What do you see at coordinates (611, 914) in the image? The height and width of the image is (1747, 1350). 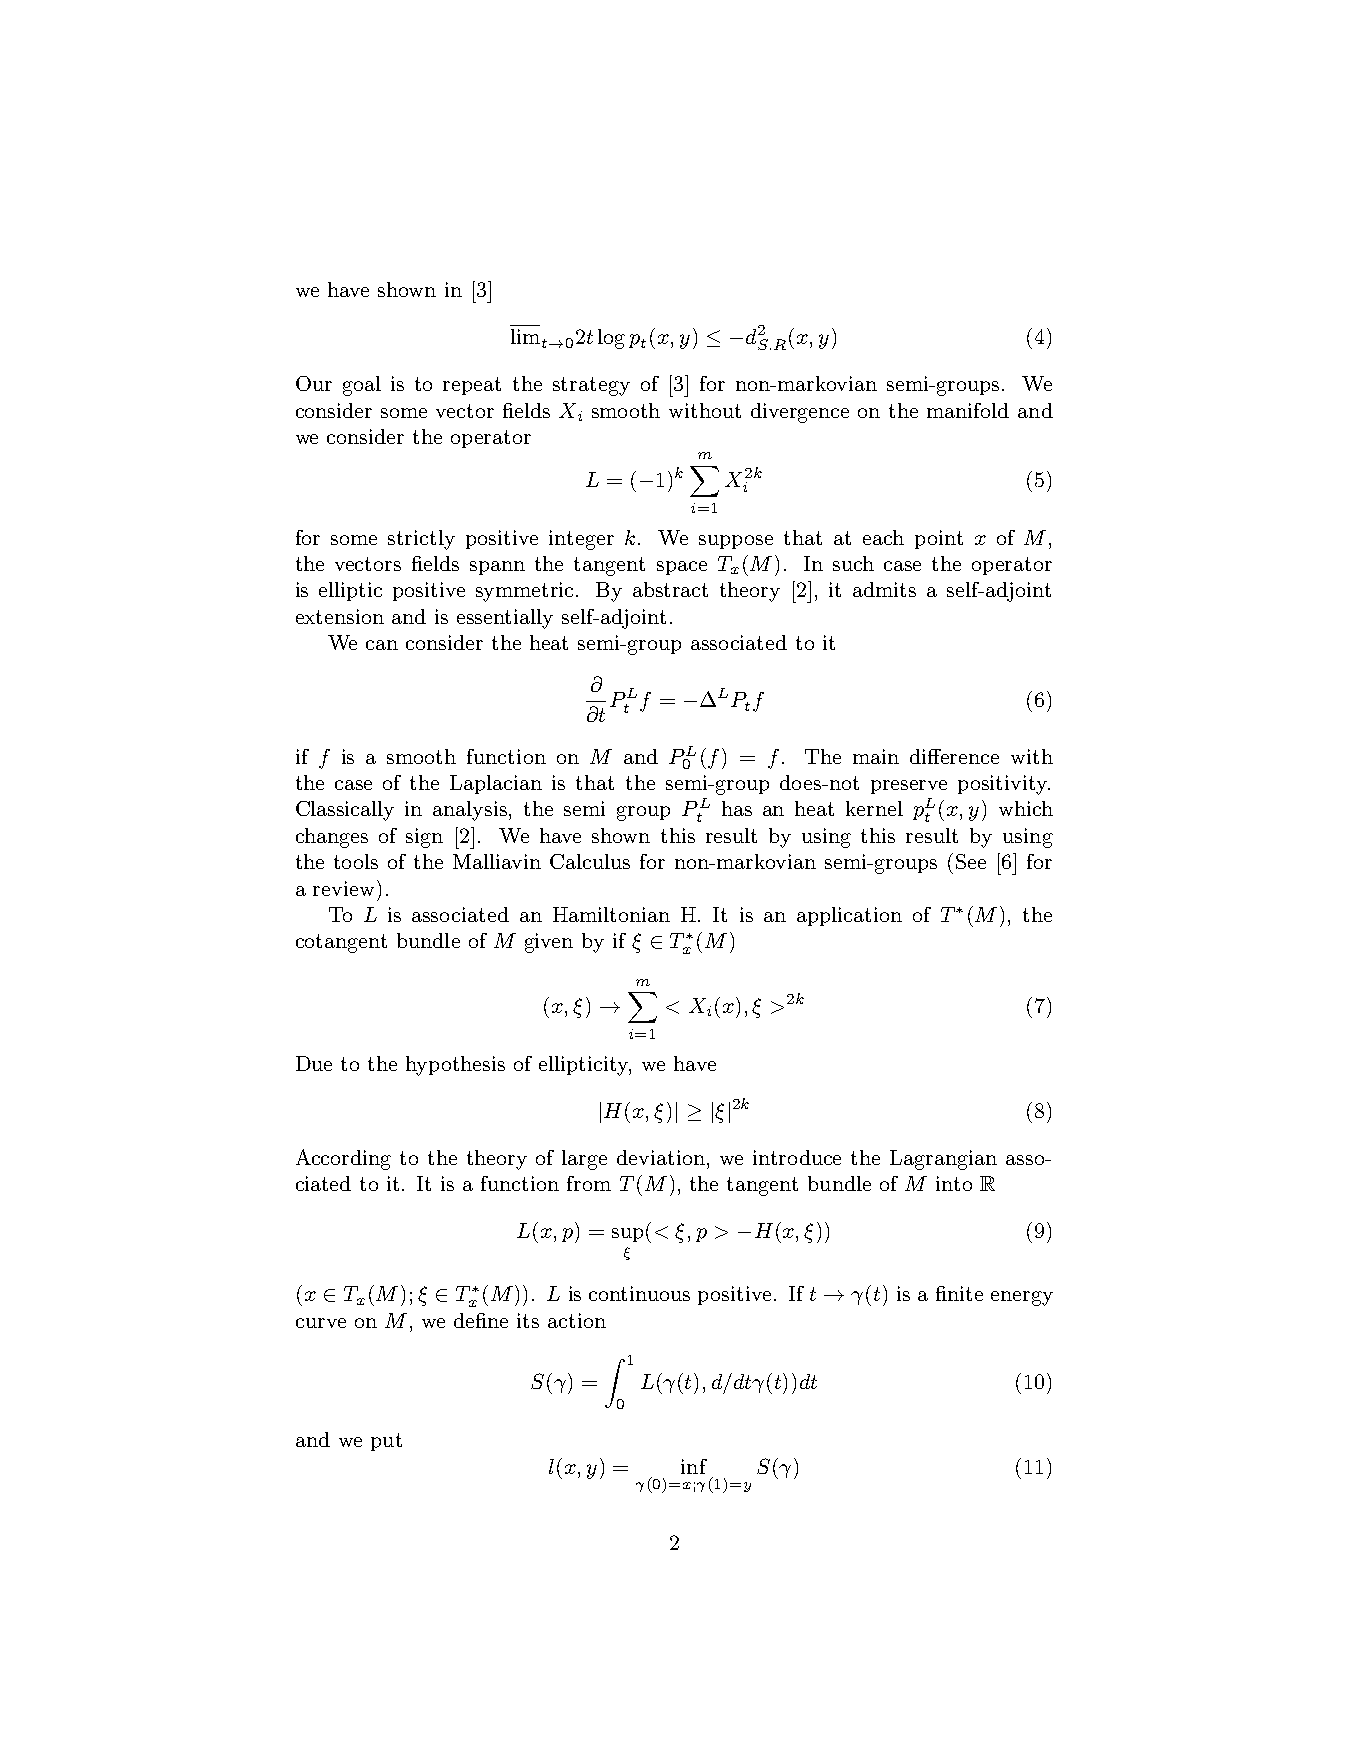 I see `Hamiltonian` at bounding box center [611, 914].
